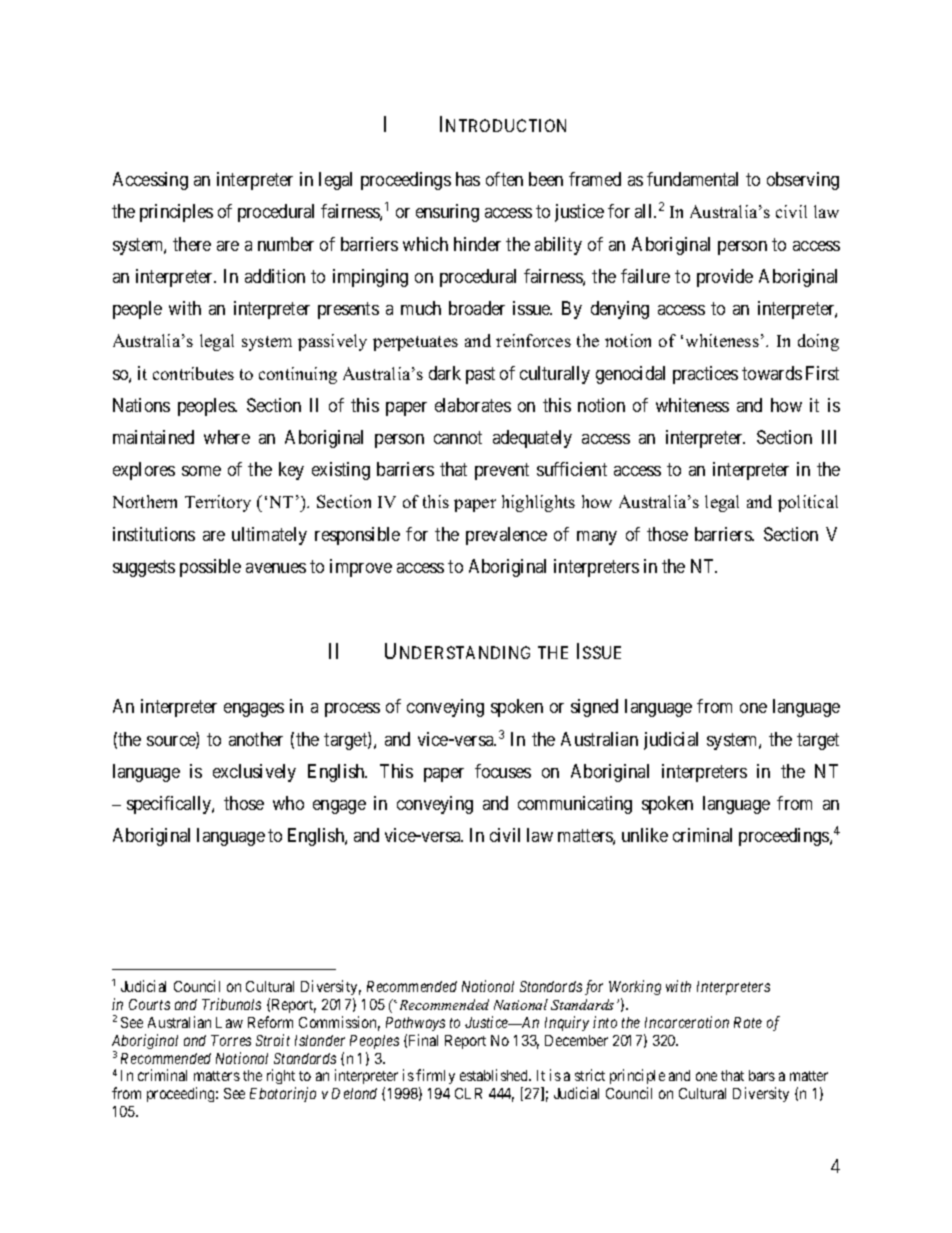 This screenshot has height=1233, width=952. What do you see at coordinates (210, 568) in the screenshot?
I see `possible` at bounding box center [210, 568].
